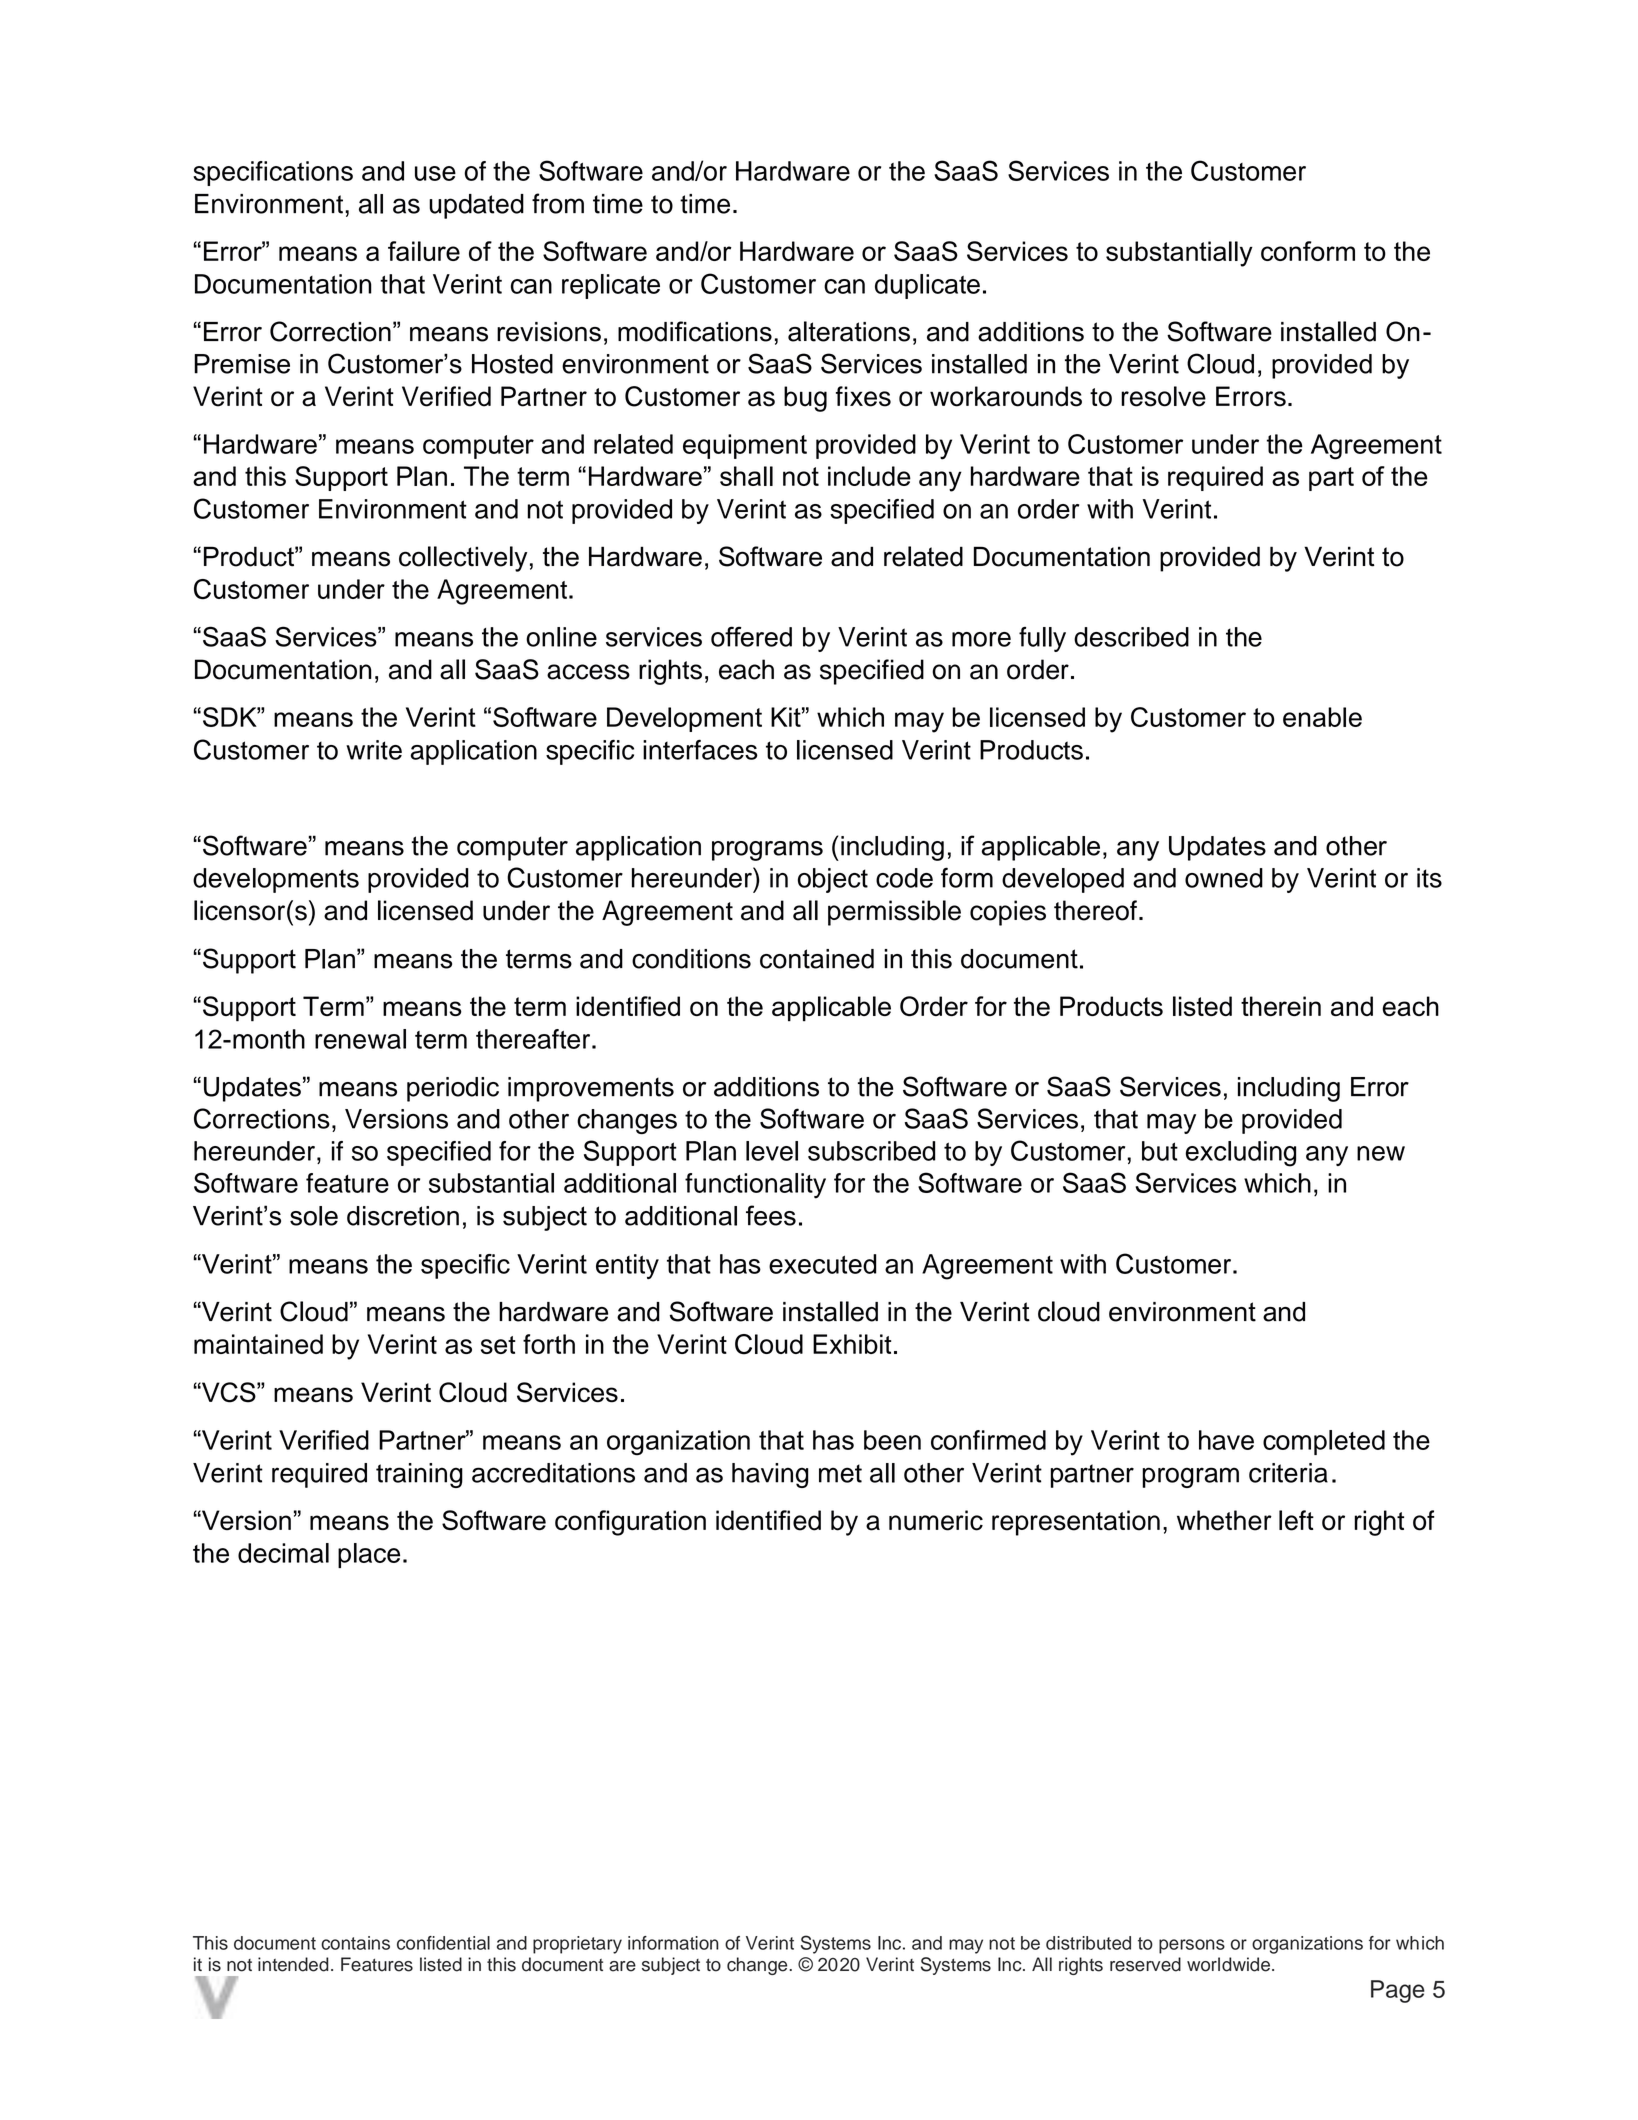 The height and width of the screenshot is (2120, 1638). I want to click on failure, so click(424, 251).
